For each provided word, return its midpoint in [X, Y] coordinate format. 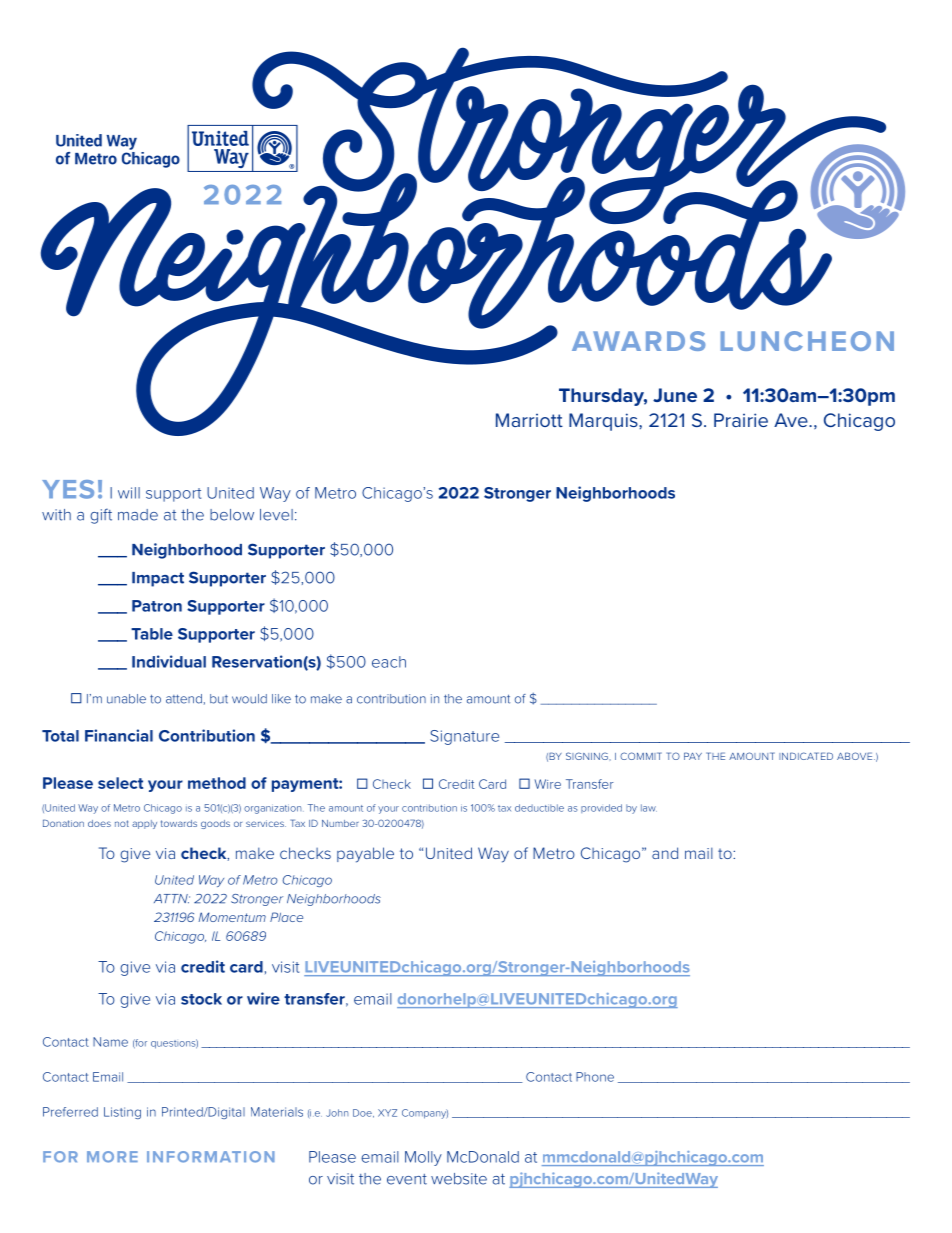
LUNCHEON [807, 341]
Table [152, 634]
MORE [112, 1157]
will [129, 493]
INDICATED [806, 756]
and [665, 853]
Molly [423, 1158]
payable [365, 855]
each [389, 662]
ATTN [172, 899]
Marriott [529, 420]
